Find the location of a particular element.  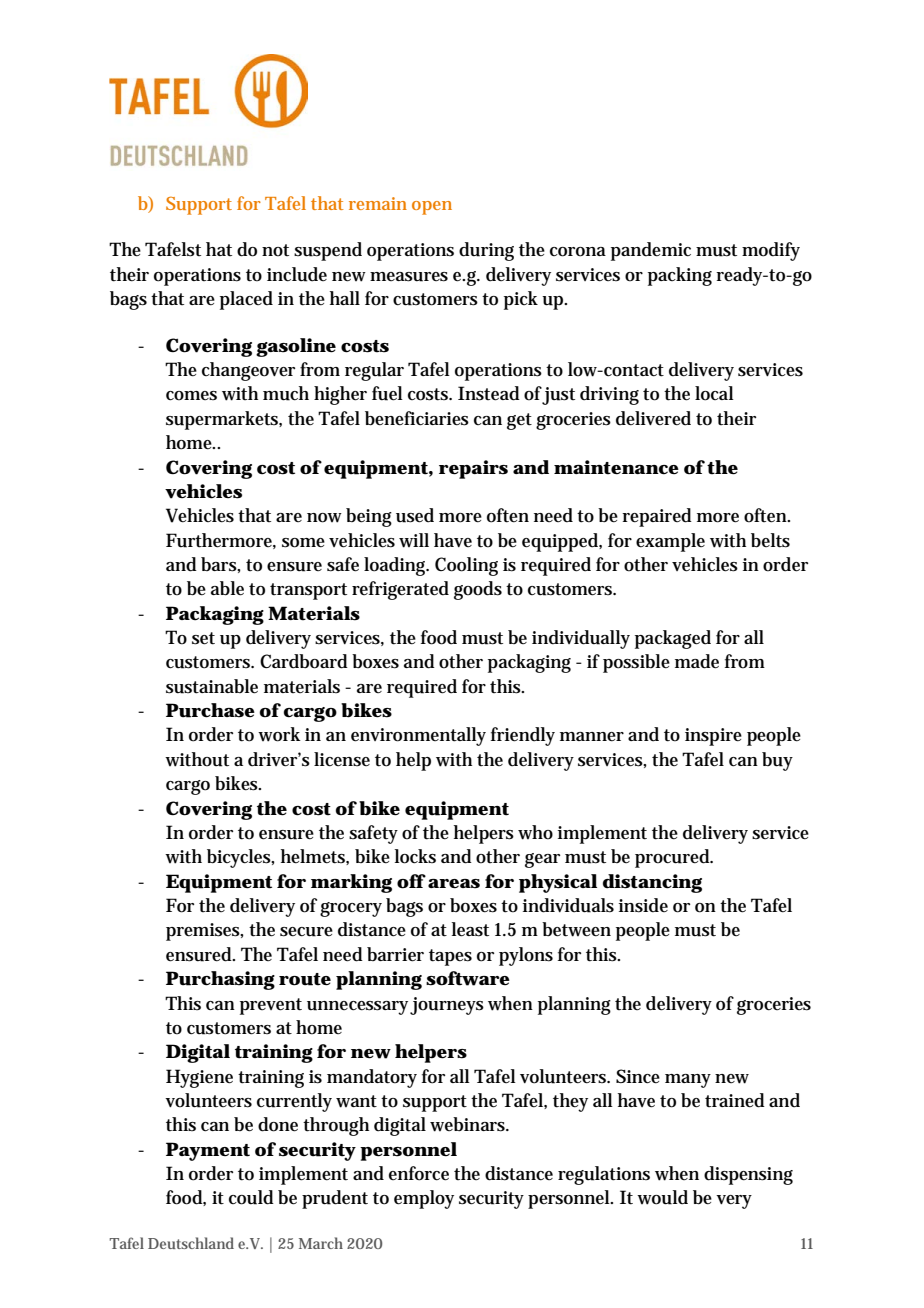

secure is located at coordinates (306, 932).
